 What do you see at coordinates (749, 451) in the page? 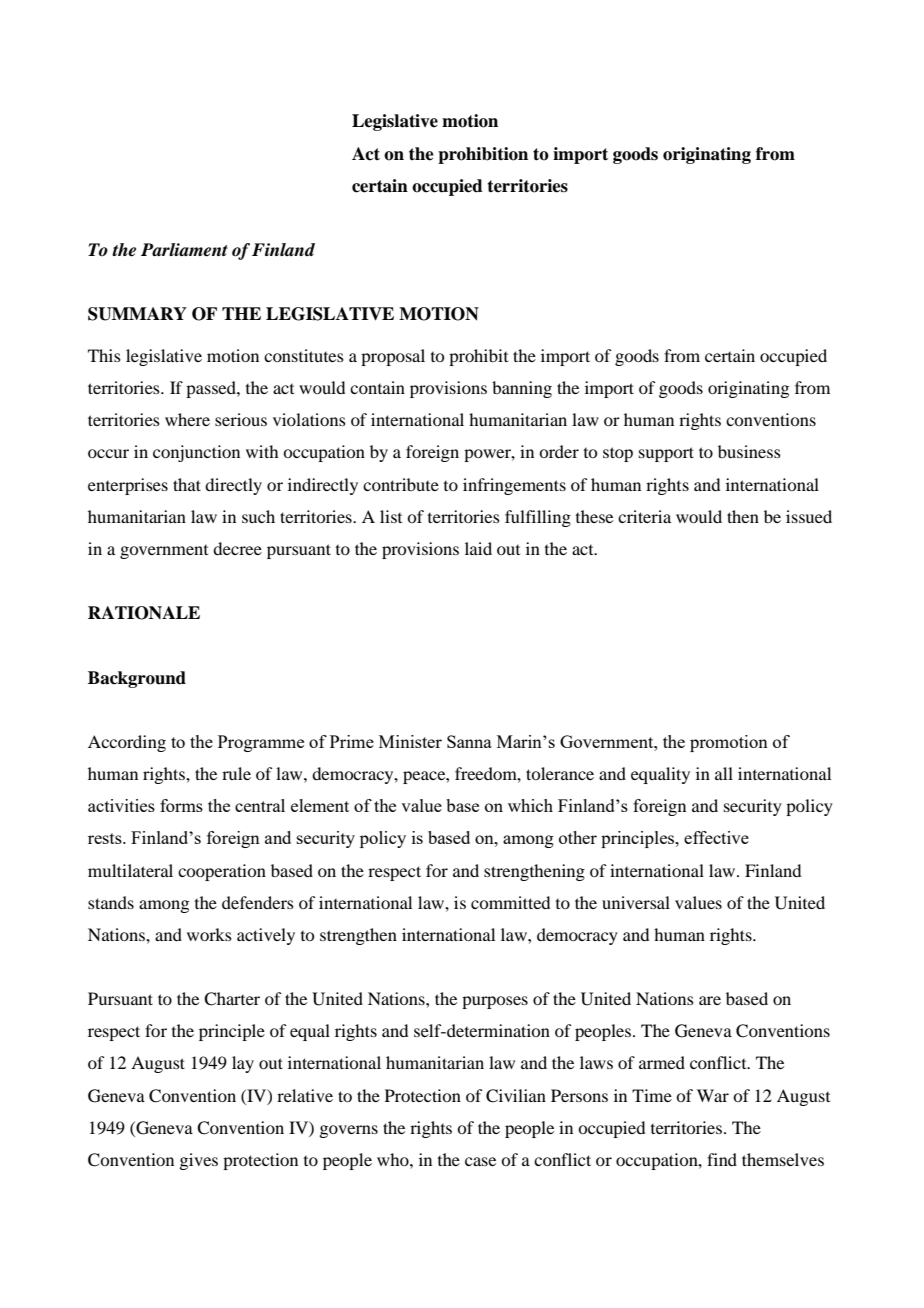
I see `business` at bounding box center [749, 451].
